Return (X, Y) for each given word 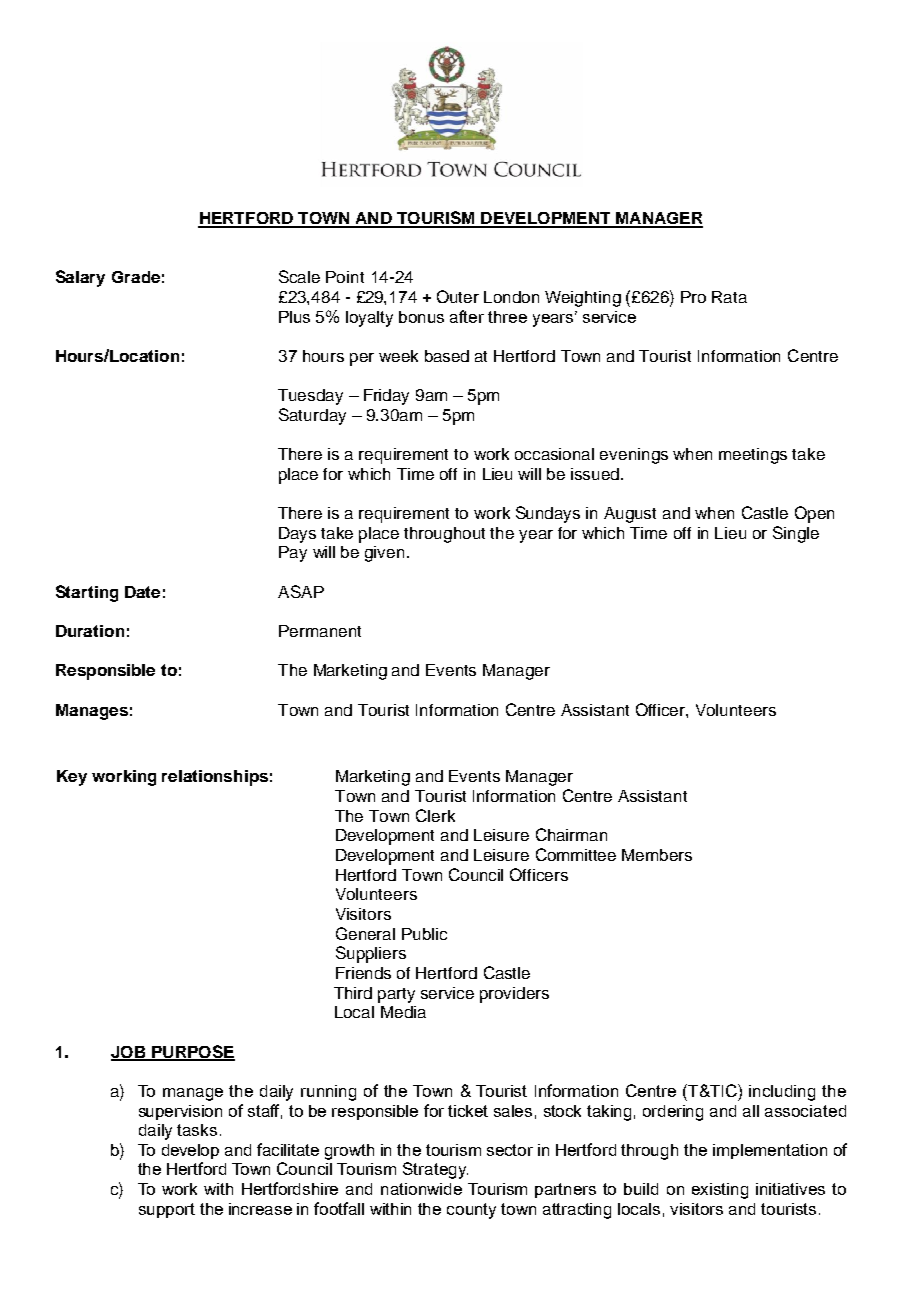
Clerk (435, 815)
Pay (293, 554)
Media (403, 1012)
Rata (729, 297)
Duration (90, 631)
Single (796, 534)
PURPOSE (192, 1052)
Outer (458, 296)
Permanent (320, 631)
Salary (80, 278)
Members (657, 855)
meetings (753, 456)
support (167, 1210)
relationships (215, 778)
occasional (554, 454)
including (782, 1093)
